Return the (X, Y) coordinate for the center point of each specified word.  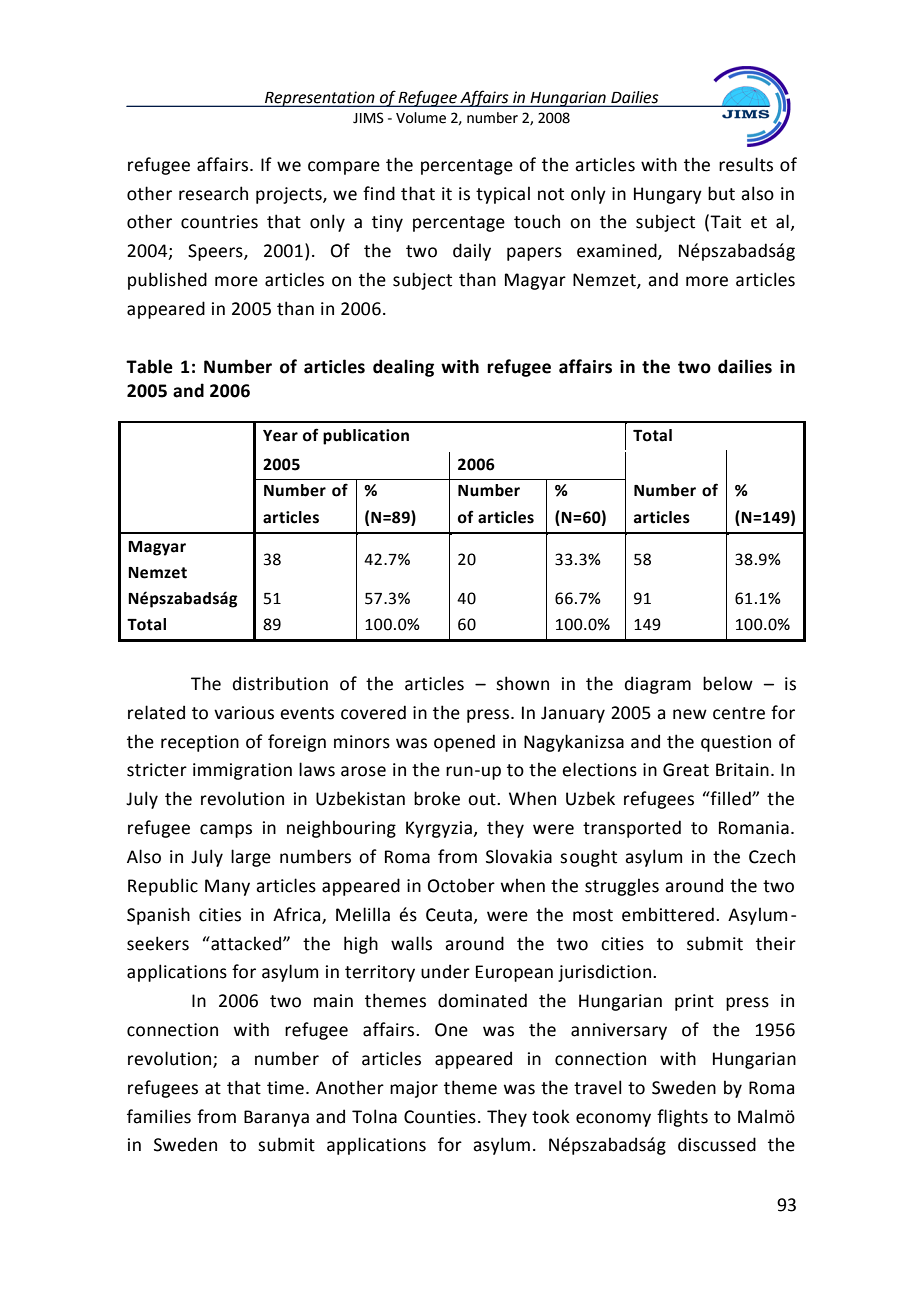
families (159, 1116)
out (483, 799)
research (213, 193)
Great (686, 770)
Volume (421, 118)
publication (366, 437)
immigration (242, 771)
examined (618, 251)
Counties (440, 1117)
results (746, 164)
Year (280, 436)
